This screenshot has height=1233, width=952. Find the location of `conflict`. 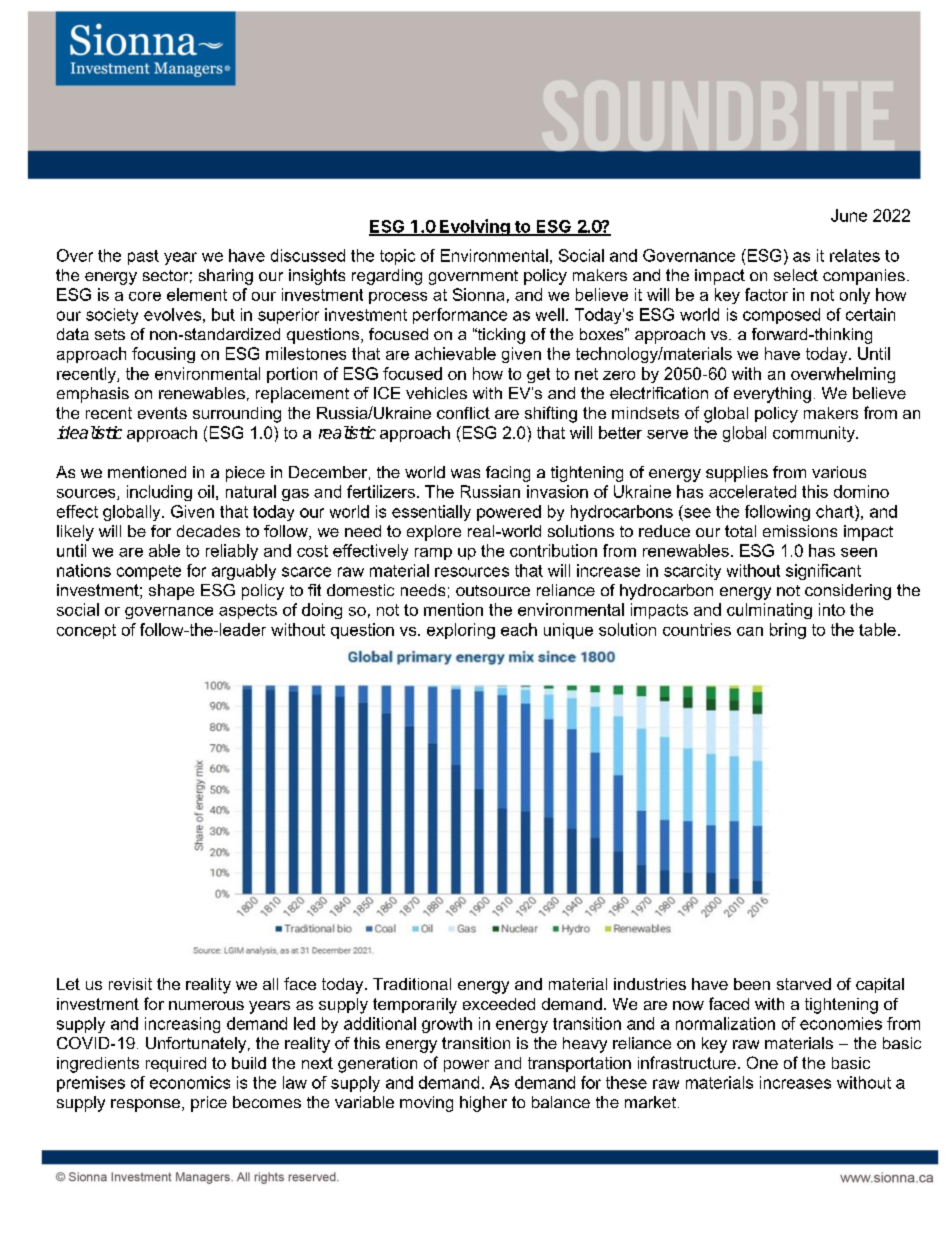

conflict is located at coordinates (463, 413).
